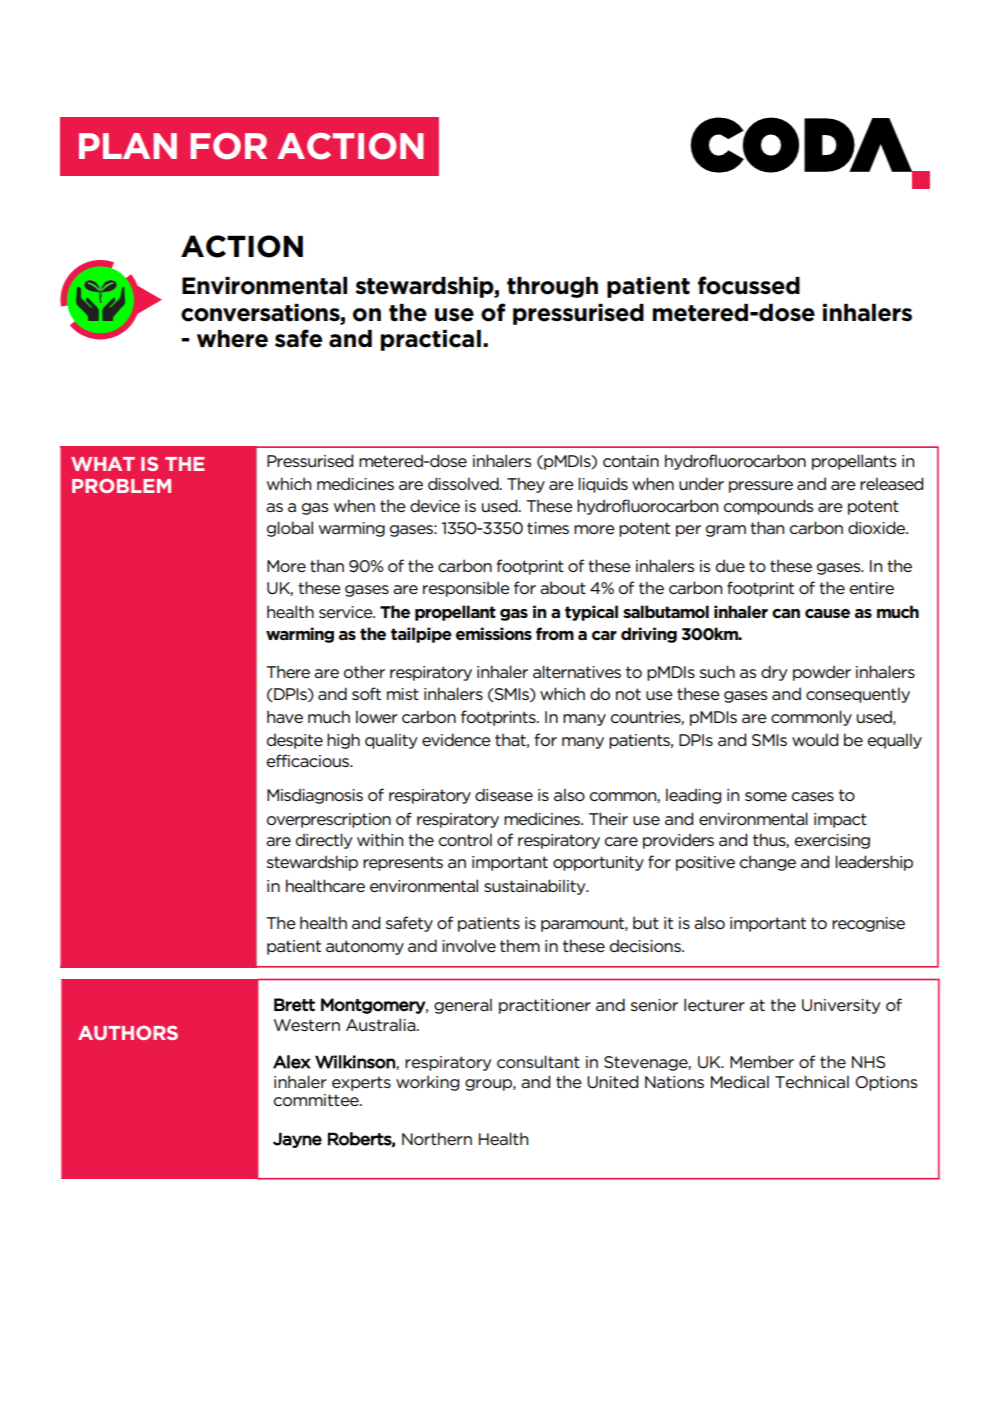 Image resolution: width=1000 pixels, height=1414 pixels. Describe the element at coordinates (552, 287) in the document. I see `through` at that location.
